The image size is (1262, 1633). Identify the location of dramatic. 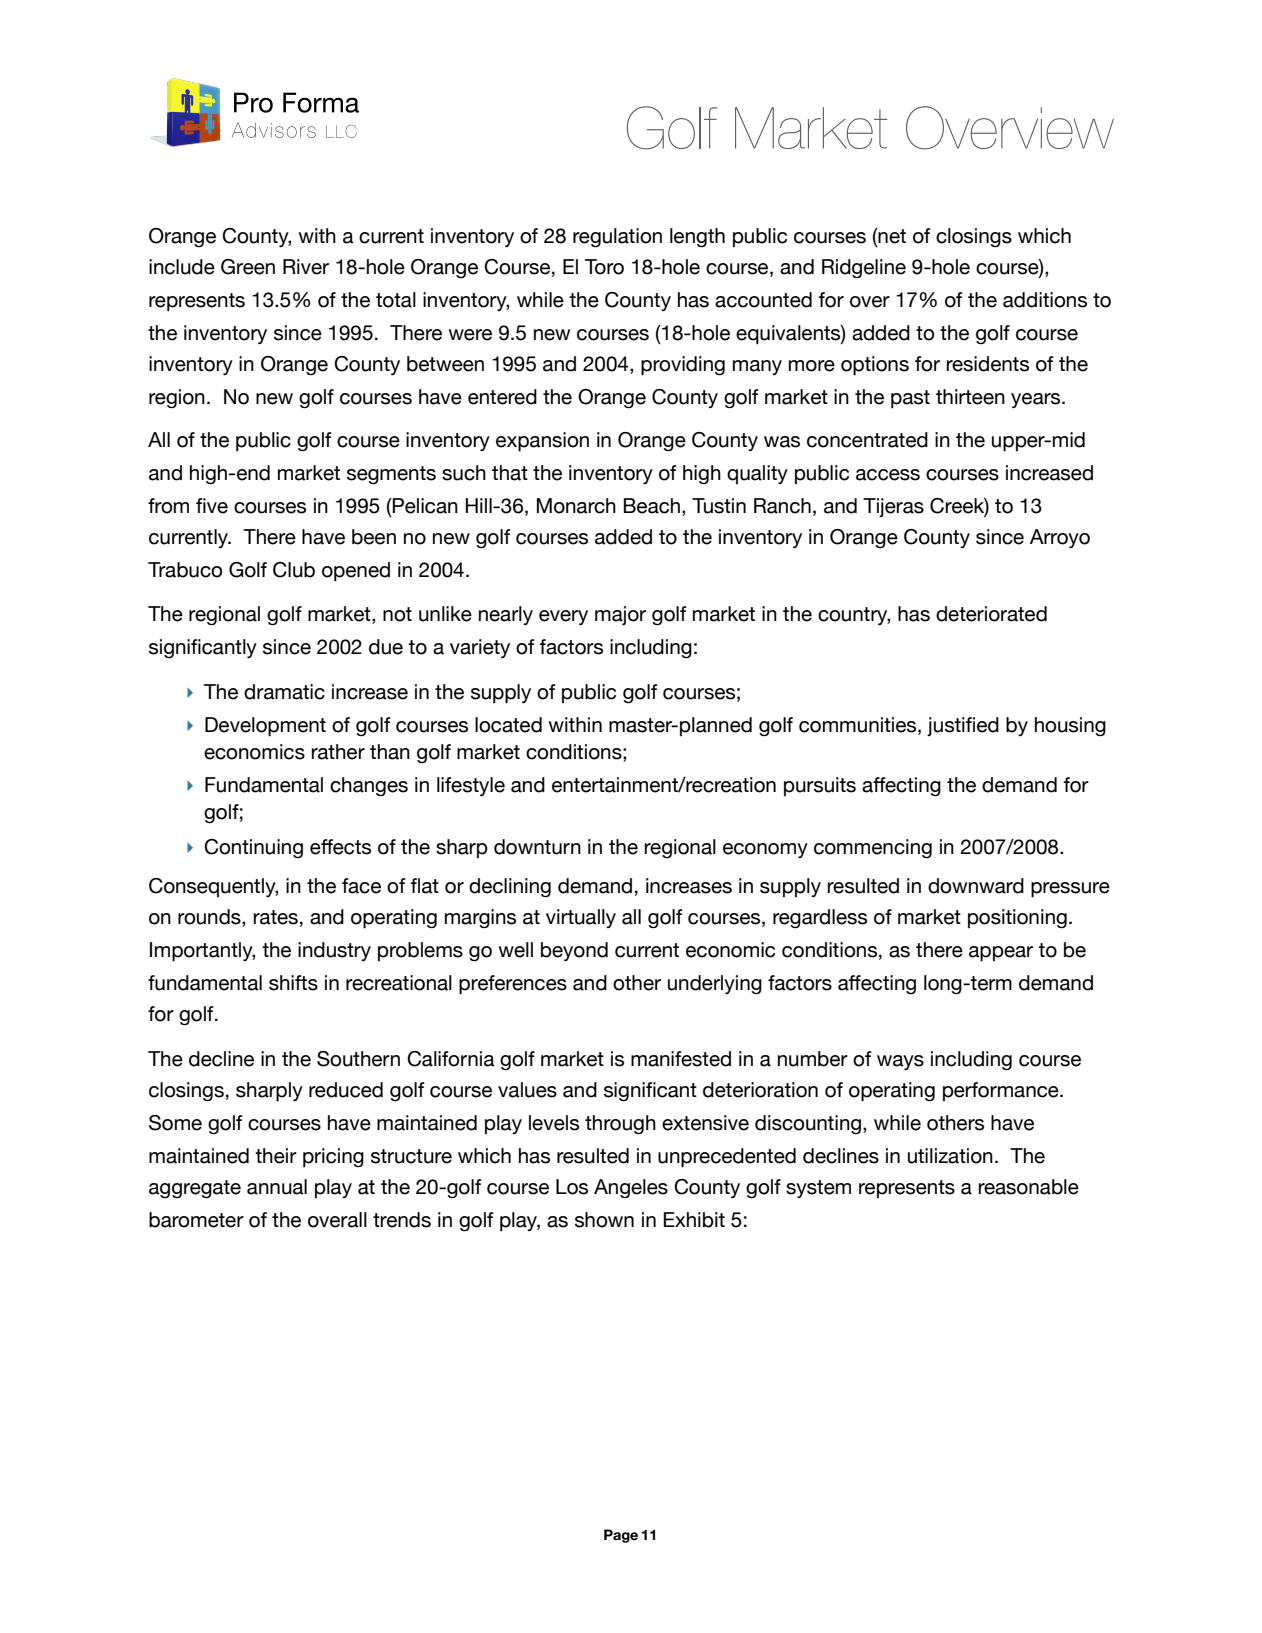
(284, 692).
